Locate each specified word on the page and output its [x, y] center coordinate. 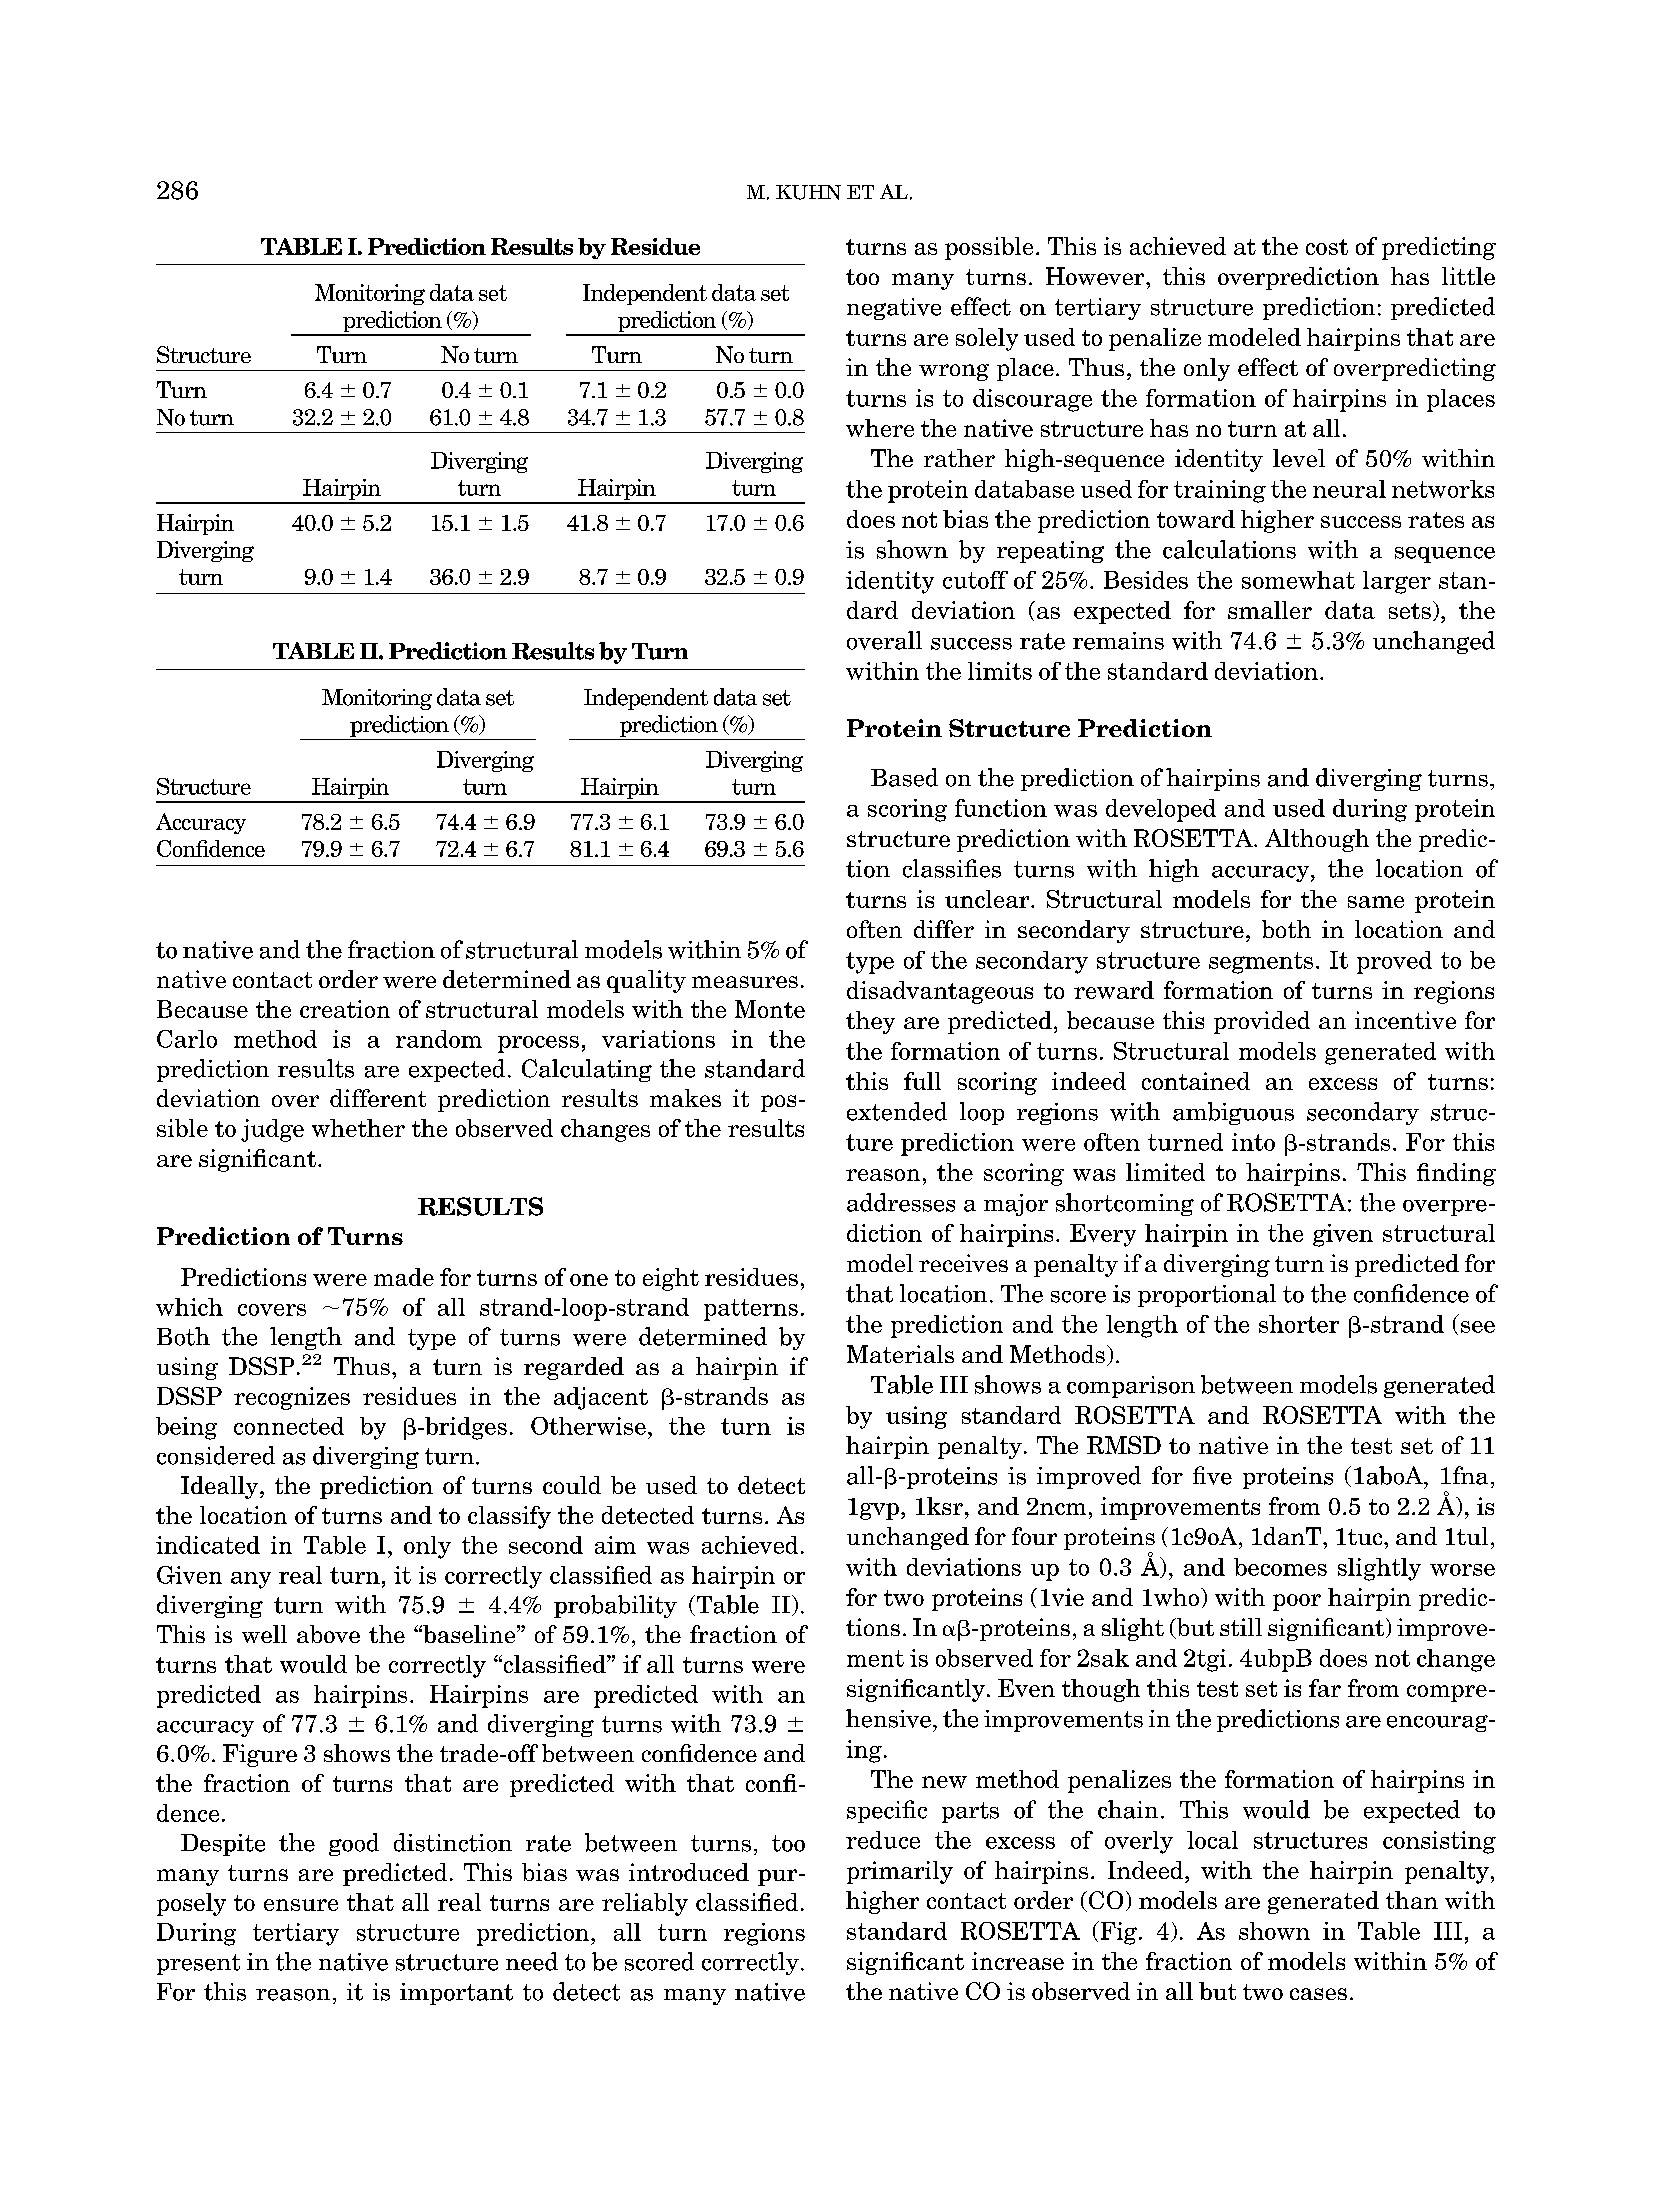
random [439, 1039]
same [1376, 902]
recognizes [292, 1398]
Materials [900, 1354]
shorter [1299, 1324]
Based [904, 777]
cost [1327, 247]
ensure [301, 1905]
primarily [900, 1872]
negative [894, 309]
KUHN [808, 192]
